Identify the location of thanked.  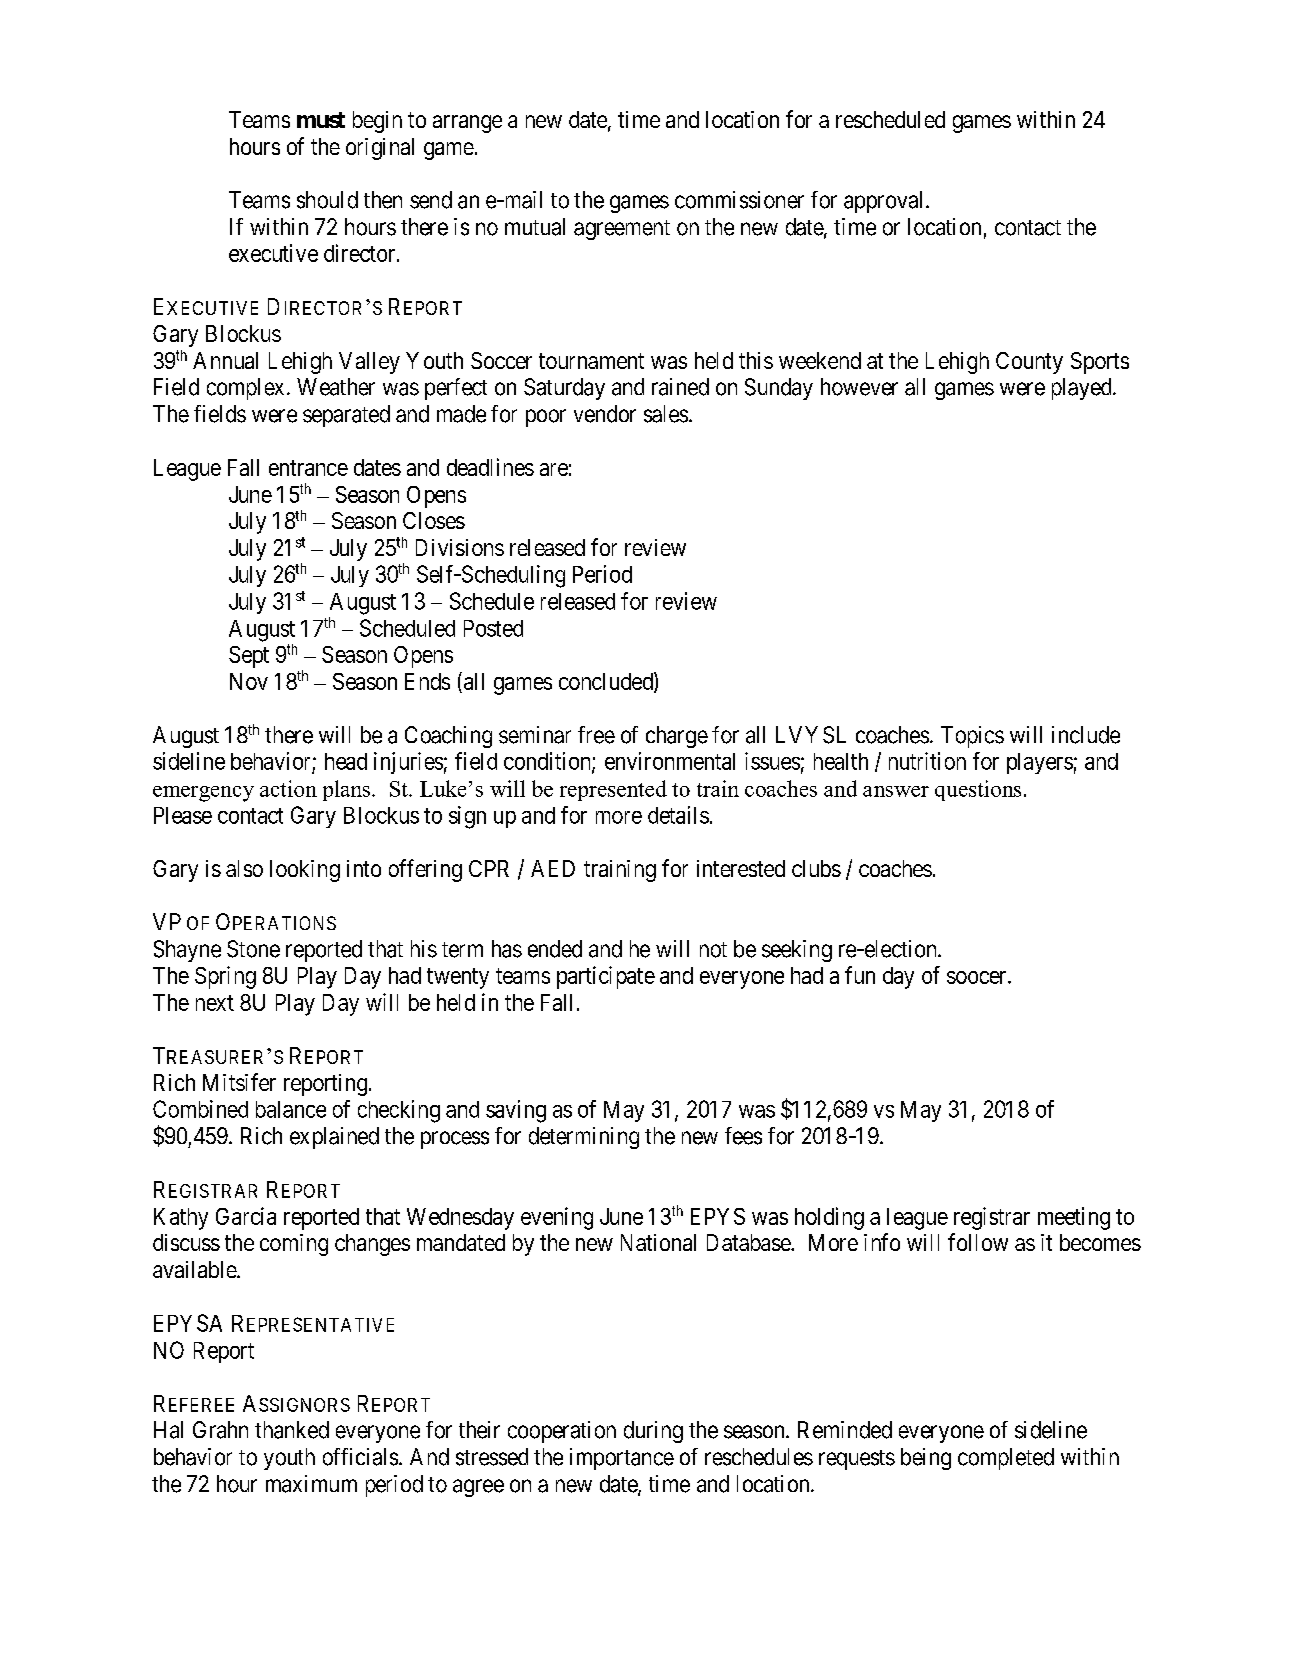
(292, 1430).
